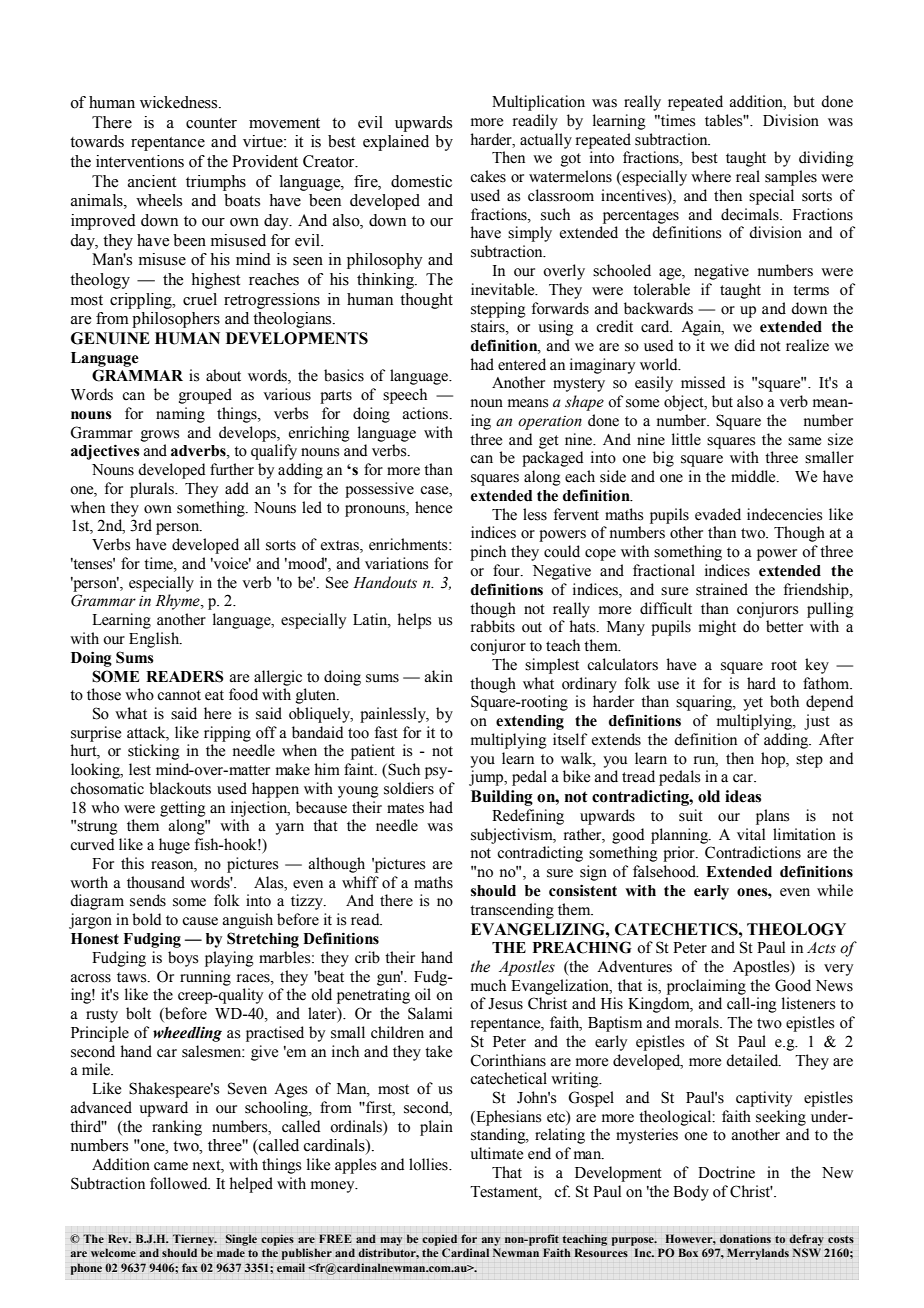 This document has height=1308, width=924. What do you see at coordinates (791, 178) in the document?
I see `samples` at bounding box center [791, 178].
